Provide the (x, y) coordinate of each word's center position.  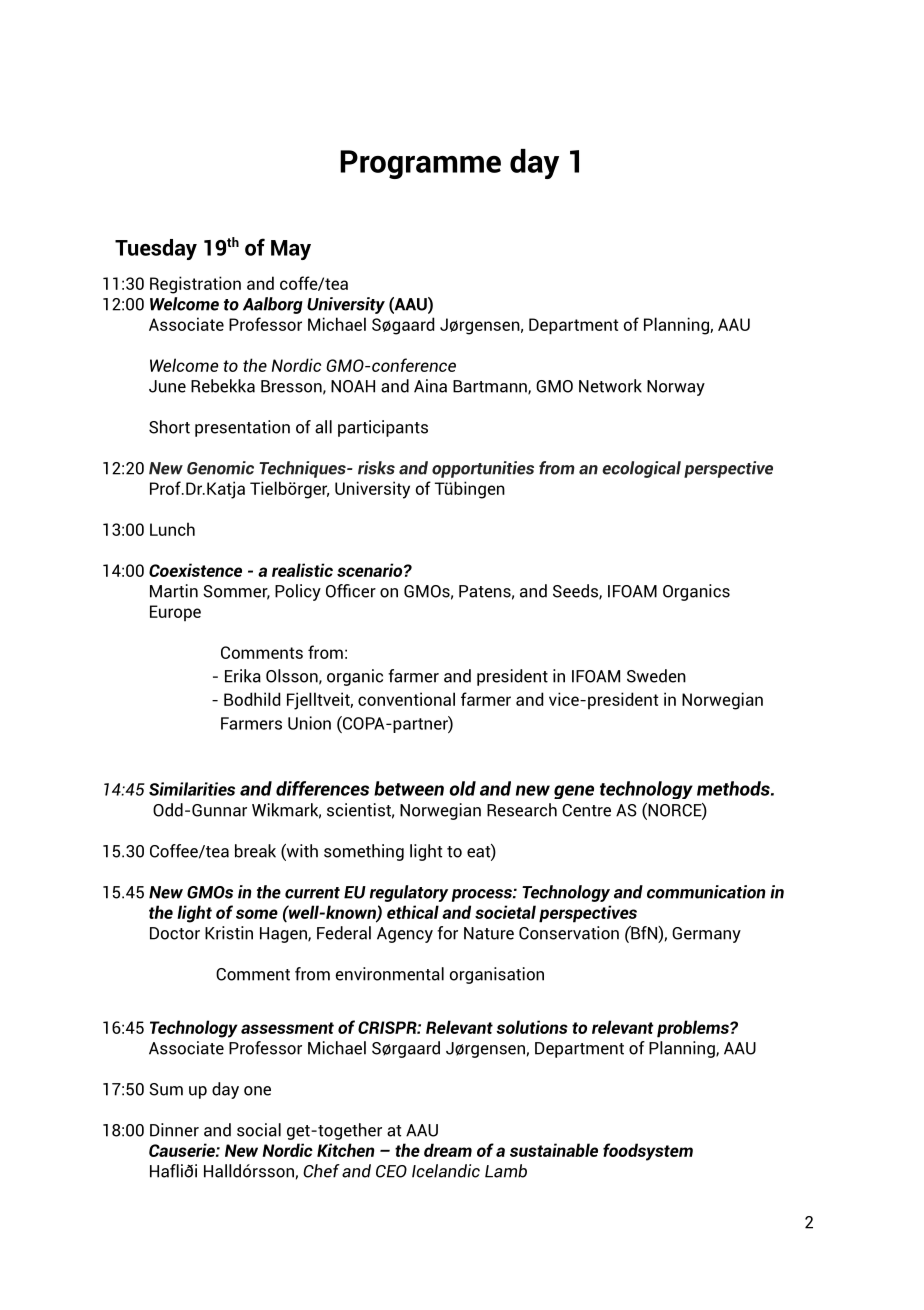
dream (448, 1150)
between (409, 788)
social (259, 1130)
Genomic (220, 468)
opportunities (483, 469)
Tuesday (156, 249)
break (255, 851)
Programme (420, 164)
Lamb (506, 1171)
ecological (641, 469)
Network (610, 386)
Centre (586, 810)
